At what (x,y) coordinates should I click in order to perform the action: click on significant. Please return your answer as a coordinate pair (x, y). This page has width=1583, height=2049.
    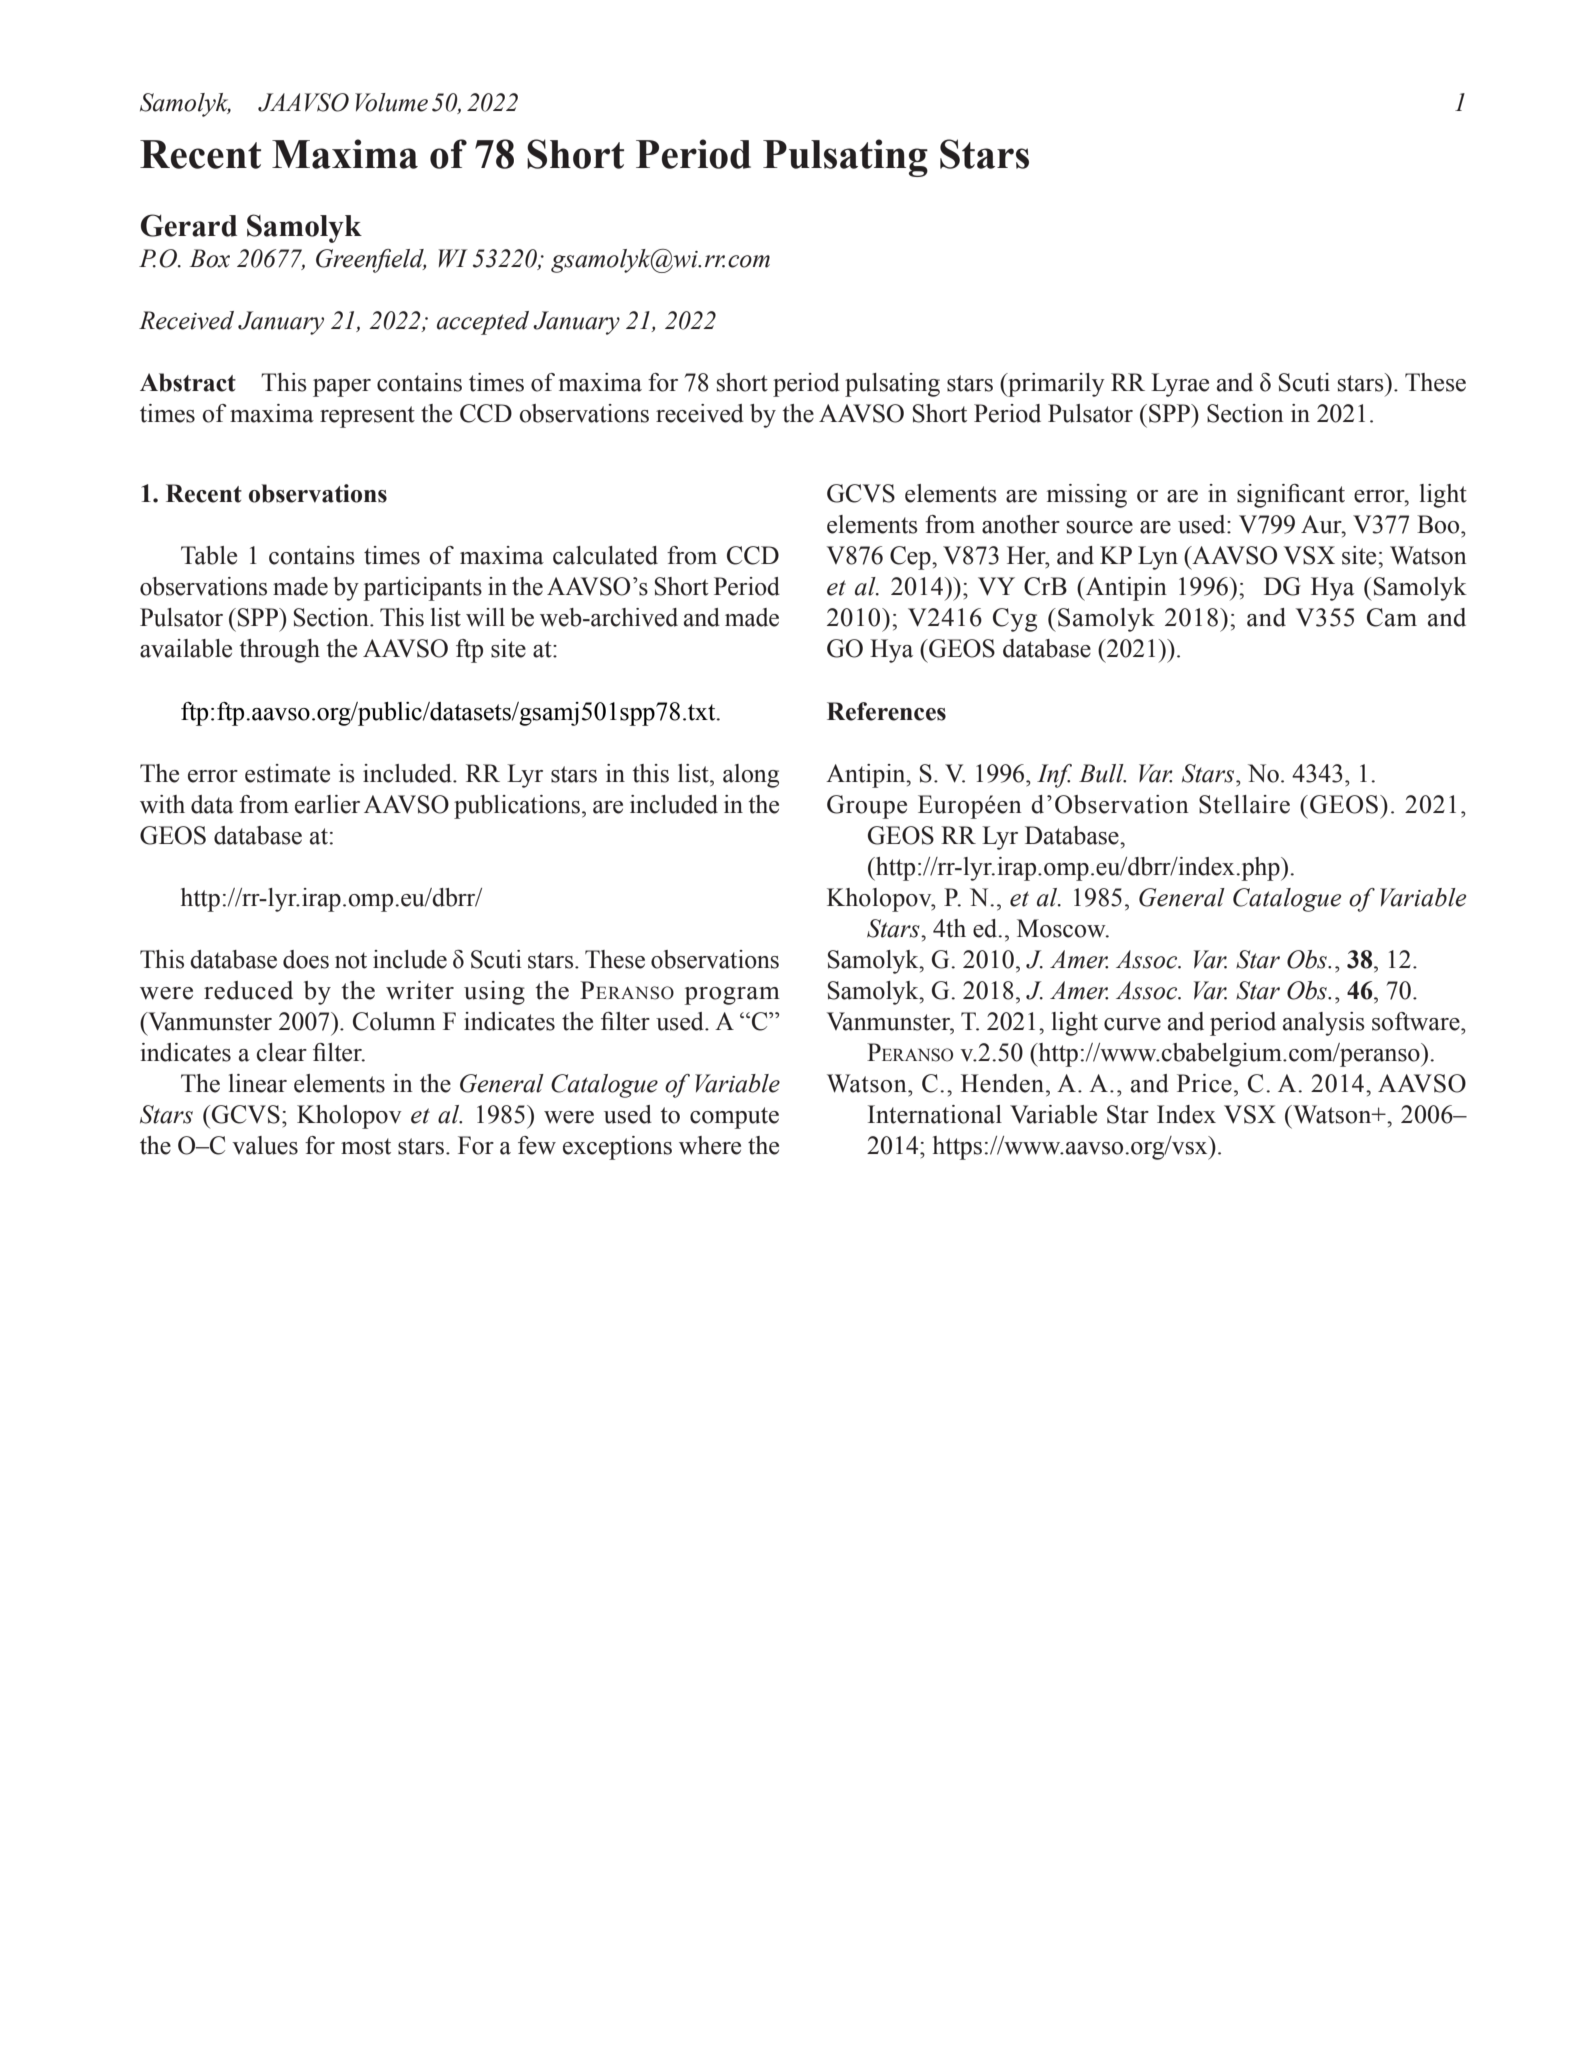
    Looking at the image, I should click on (1291, 496).
